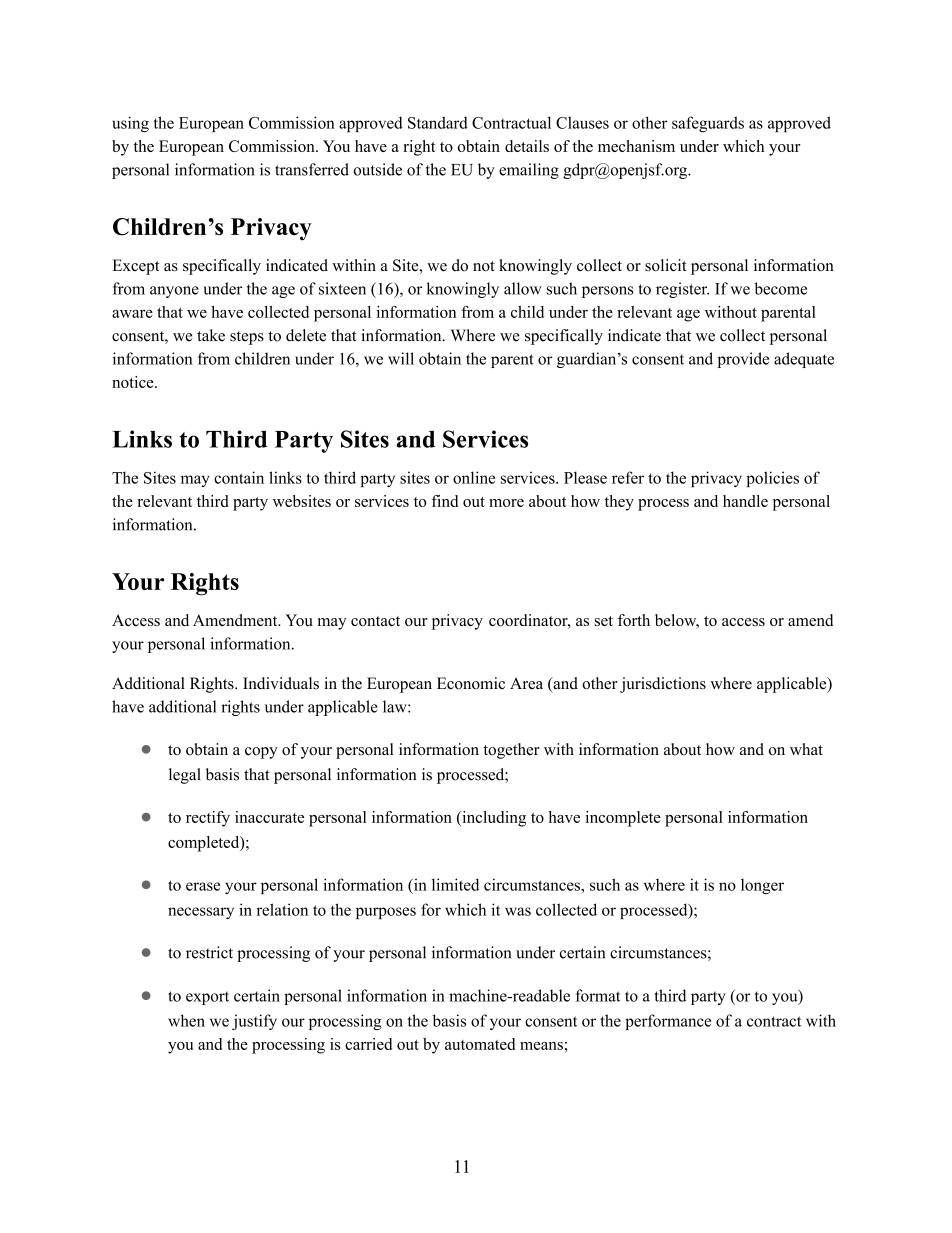 The height and width of the document is (1233, 952). What do you see at coordinates (772, 479) in the document?
I see `policies` at bounding box center [772, 479].
